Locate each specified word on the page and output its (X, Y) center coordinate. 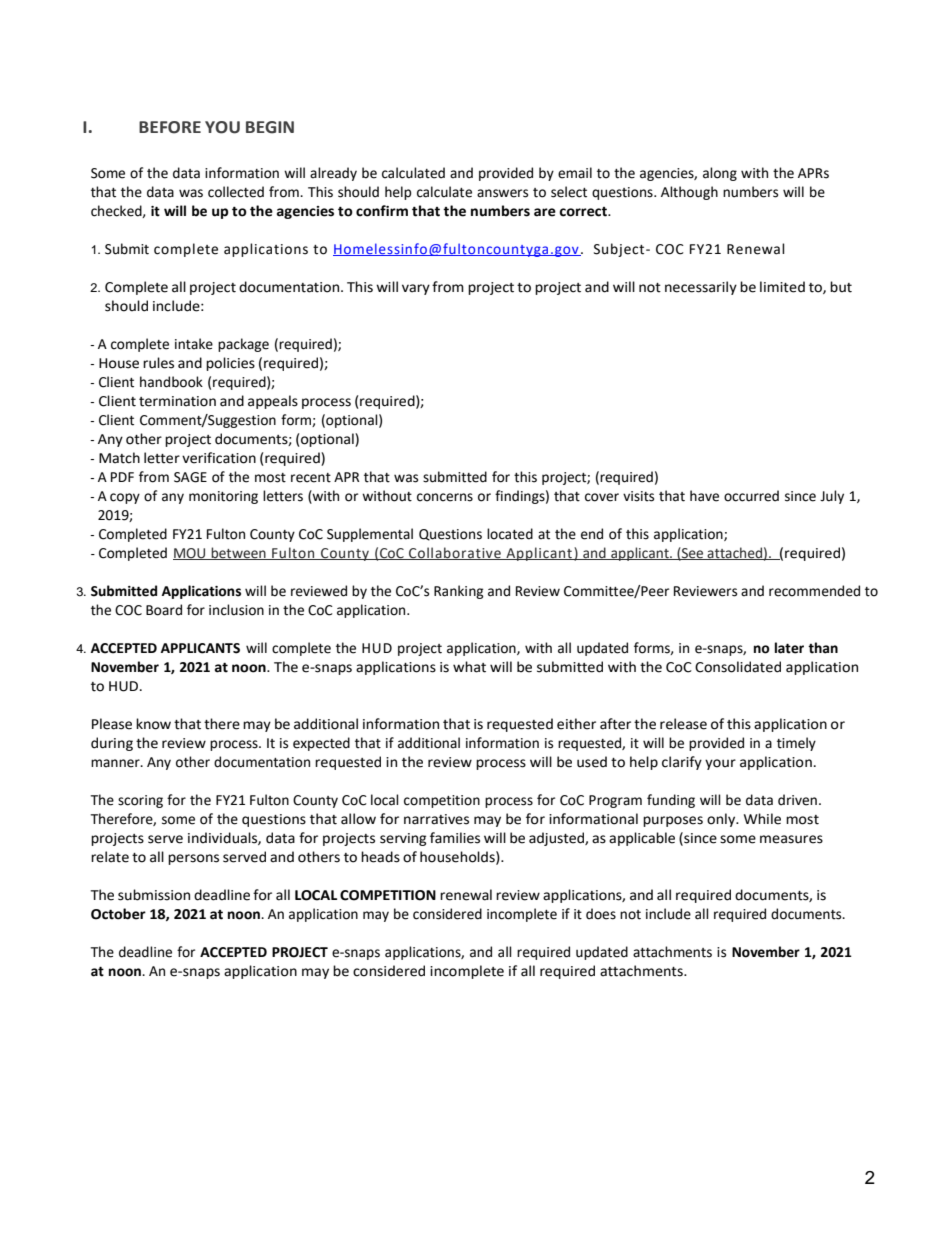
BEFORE (170, 127)
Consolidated (738, 667)
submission (154, 895)
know (153, 724)
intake (194, 344)
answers (502, 193)
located (510, 534)
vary (416, 289)
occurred (751, 496)
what (469, 667)
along (720, 174)
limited (782, 287)
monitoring (223, 497)
